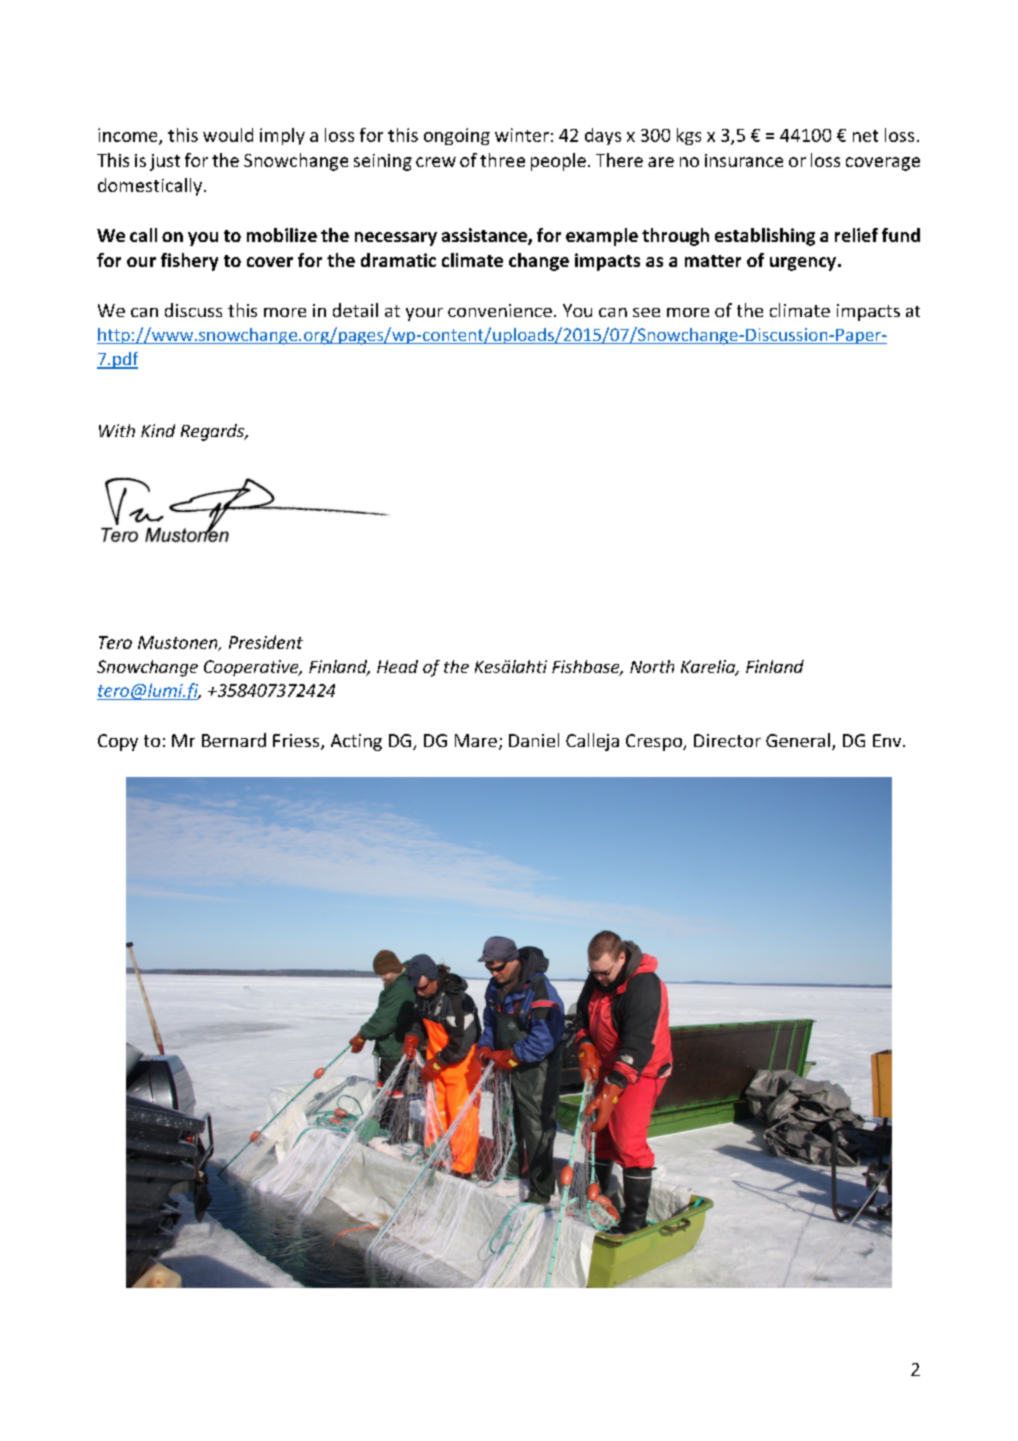  Describe the element at coordinates (744, 160) in the image. I see `insurance` at that location.
